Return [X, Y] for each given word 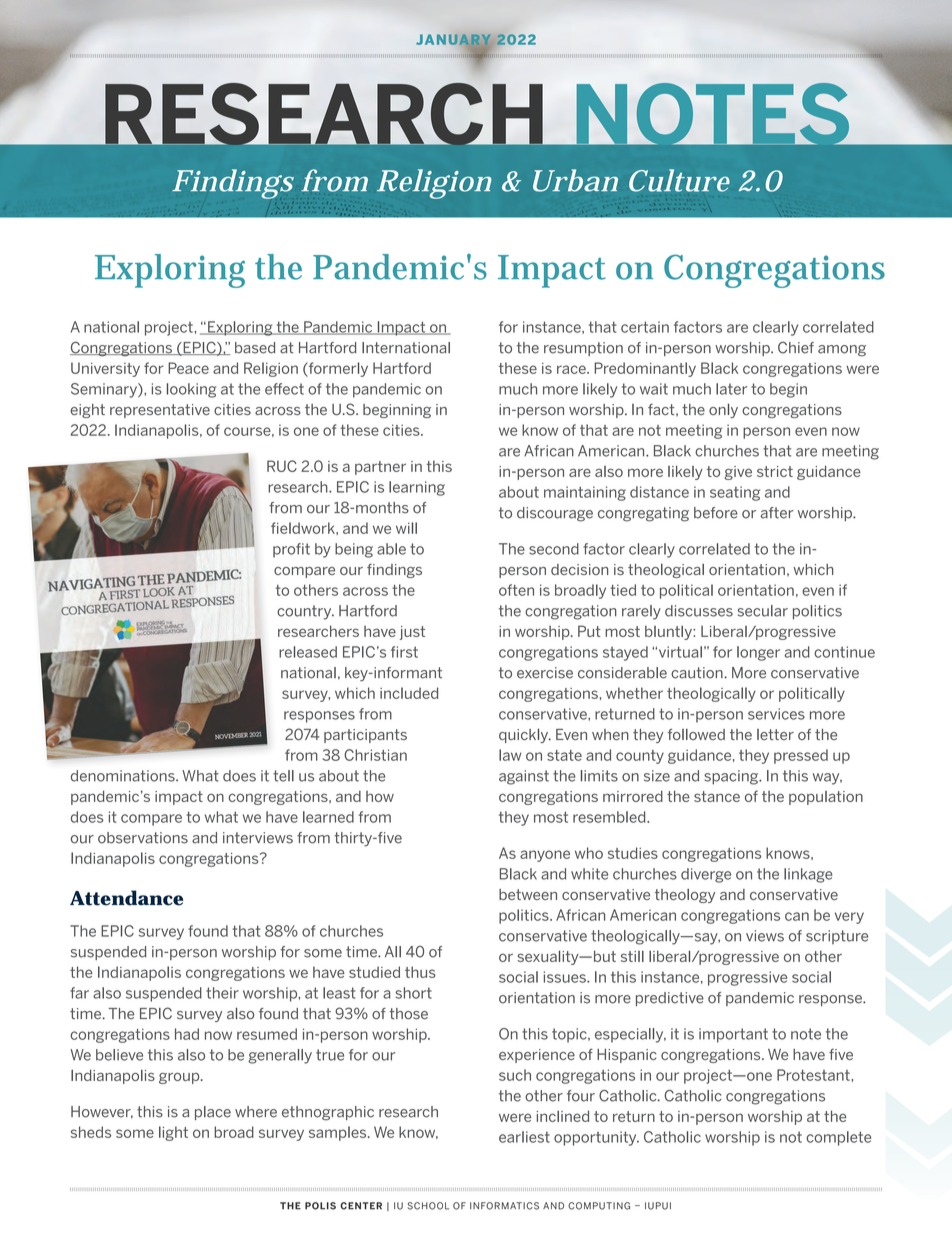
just [412, 633]
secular [762, 611]
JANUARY [453, 40]
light [173, 1133]
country [305, 612]
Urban [575, 180]
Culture [679, 180]
